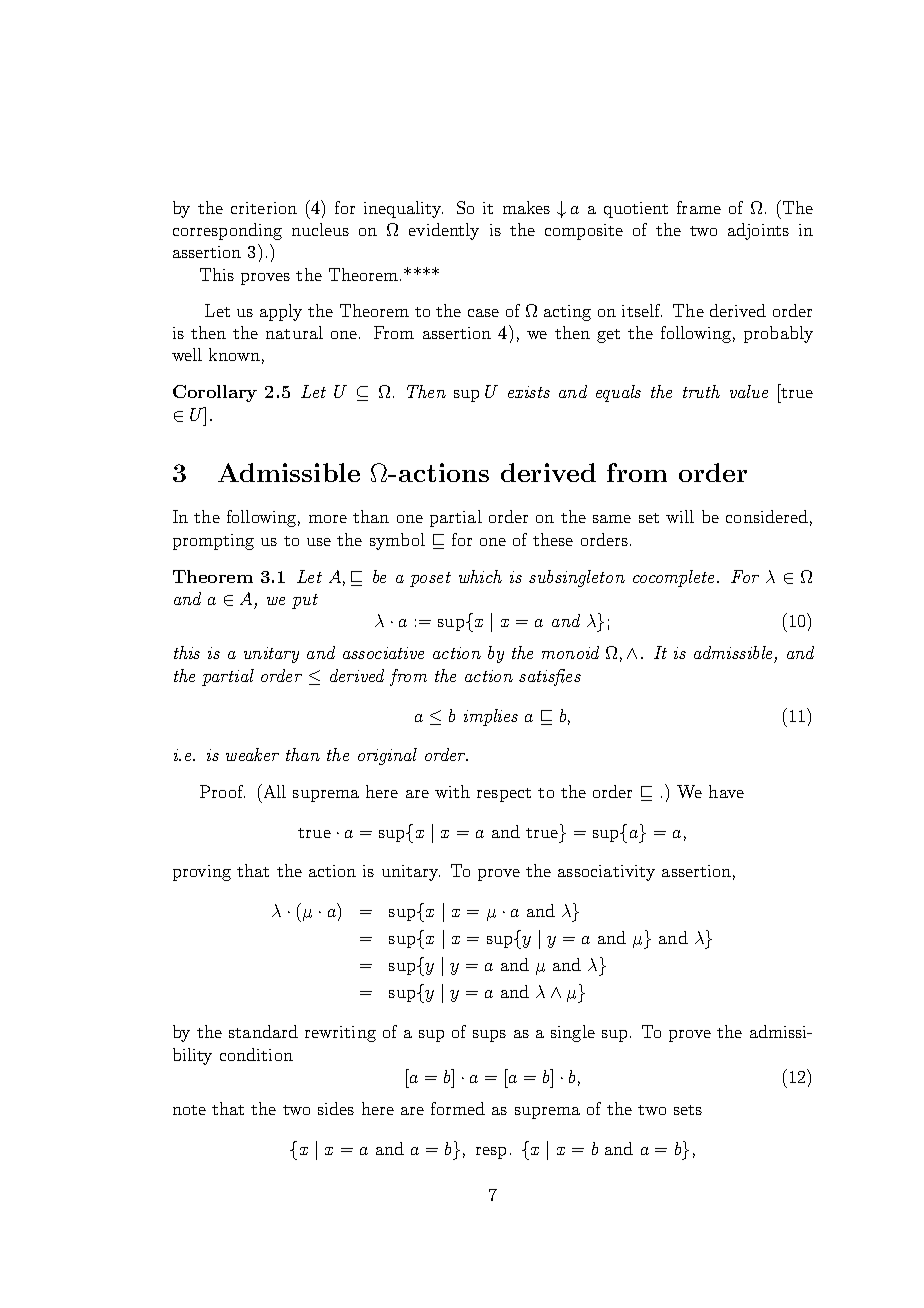  Describe the element at coordinates (570, 652) in the page. I see `monoid` at that location.
